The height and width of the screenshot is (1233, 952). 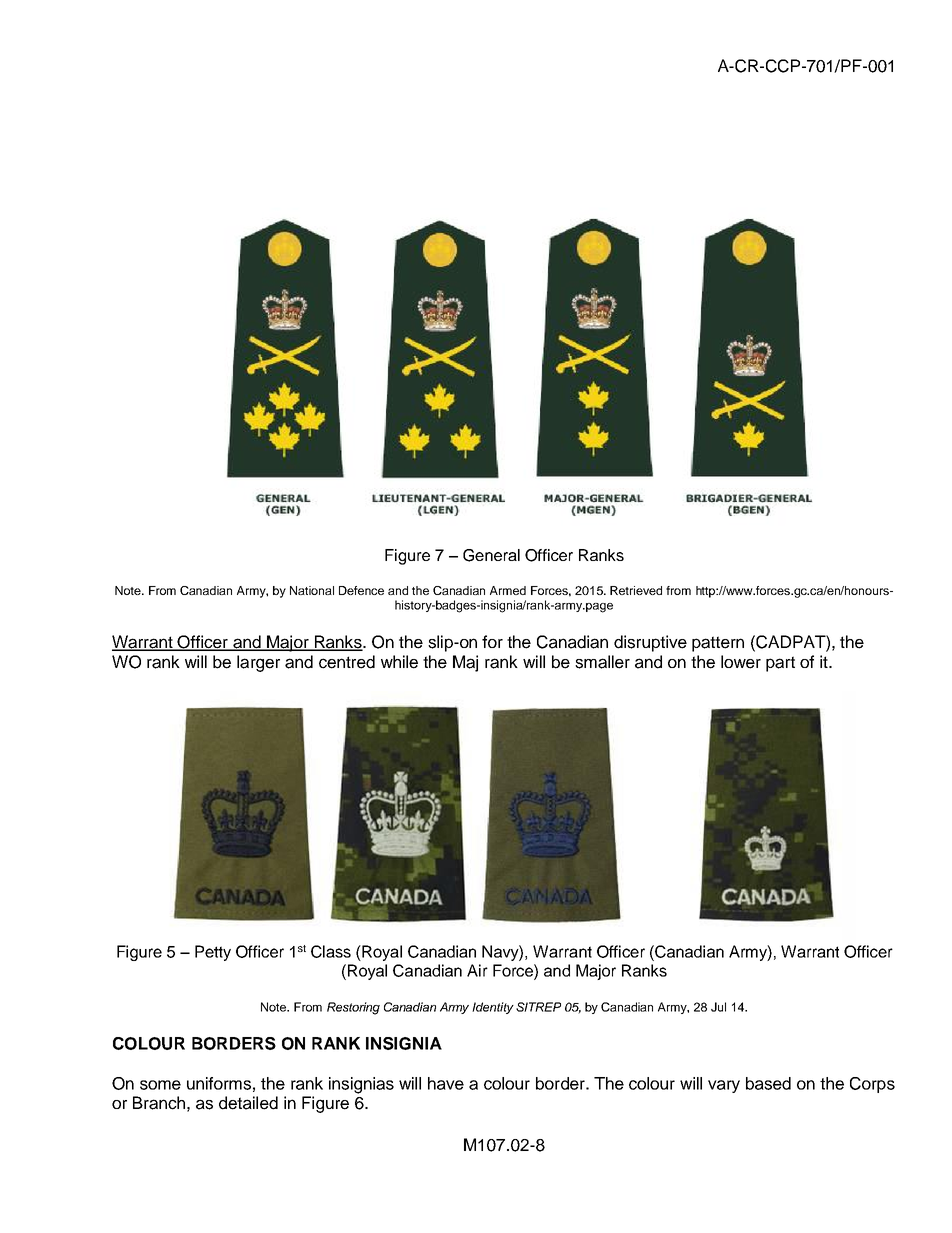 I want to click on Air, so click(x=477, y=970).
